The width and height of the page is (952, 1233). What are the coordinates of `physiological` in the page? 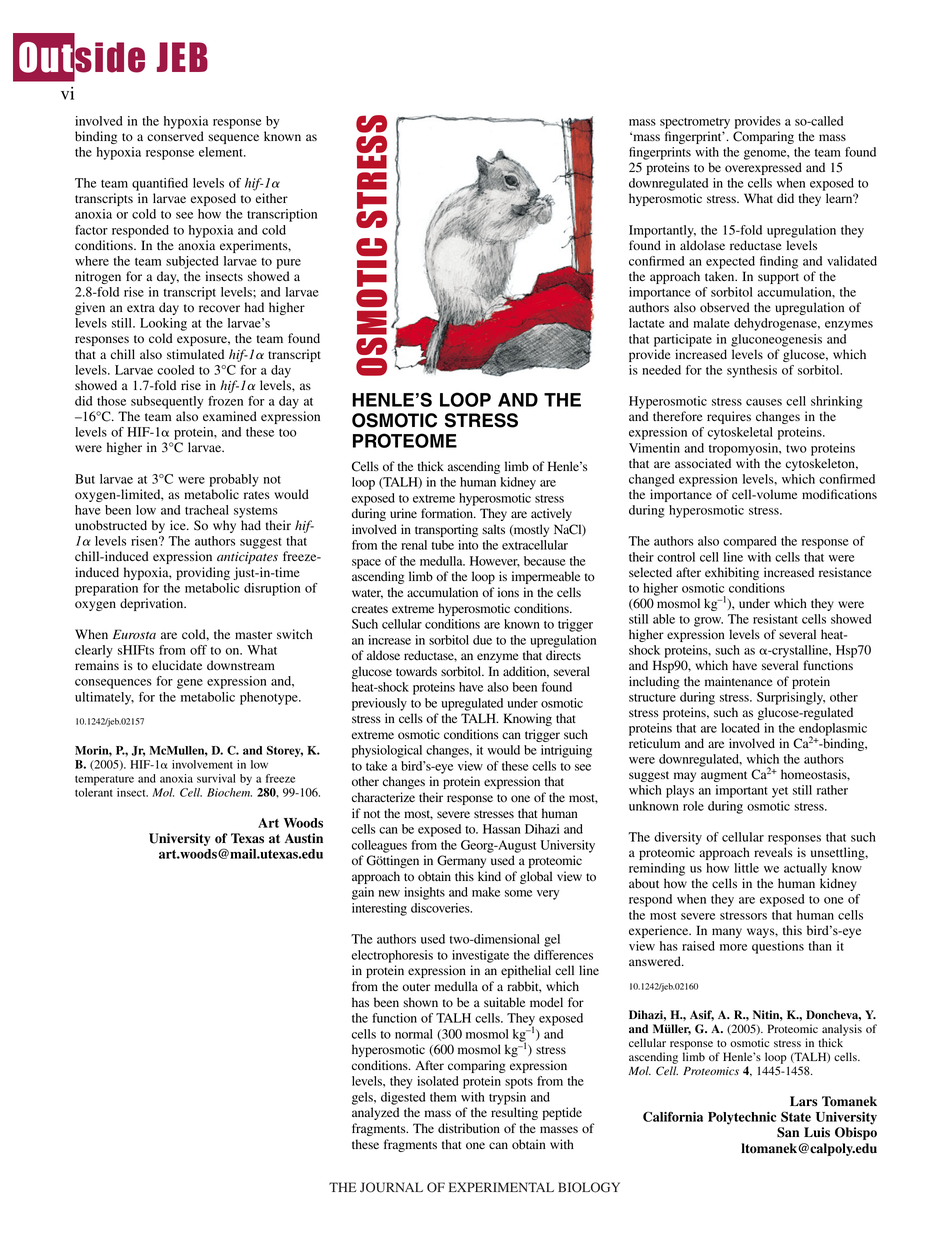 It's located at (387, 751).
